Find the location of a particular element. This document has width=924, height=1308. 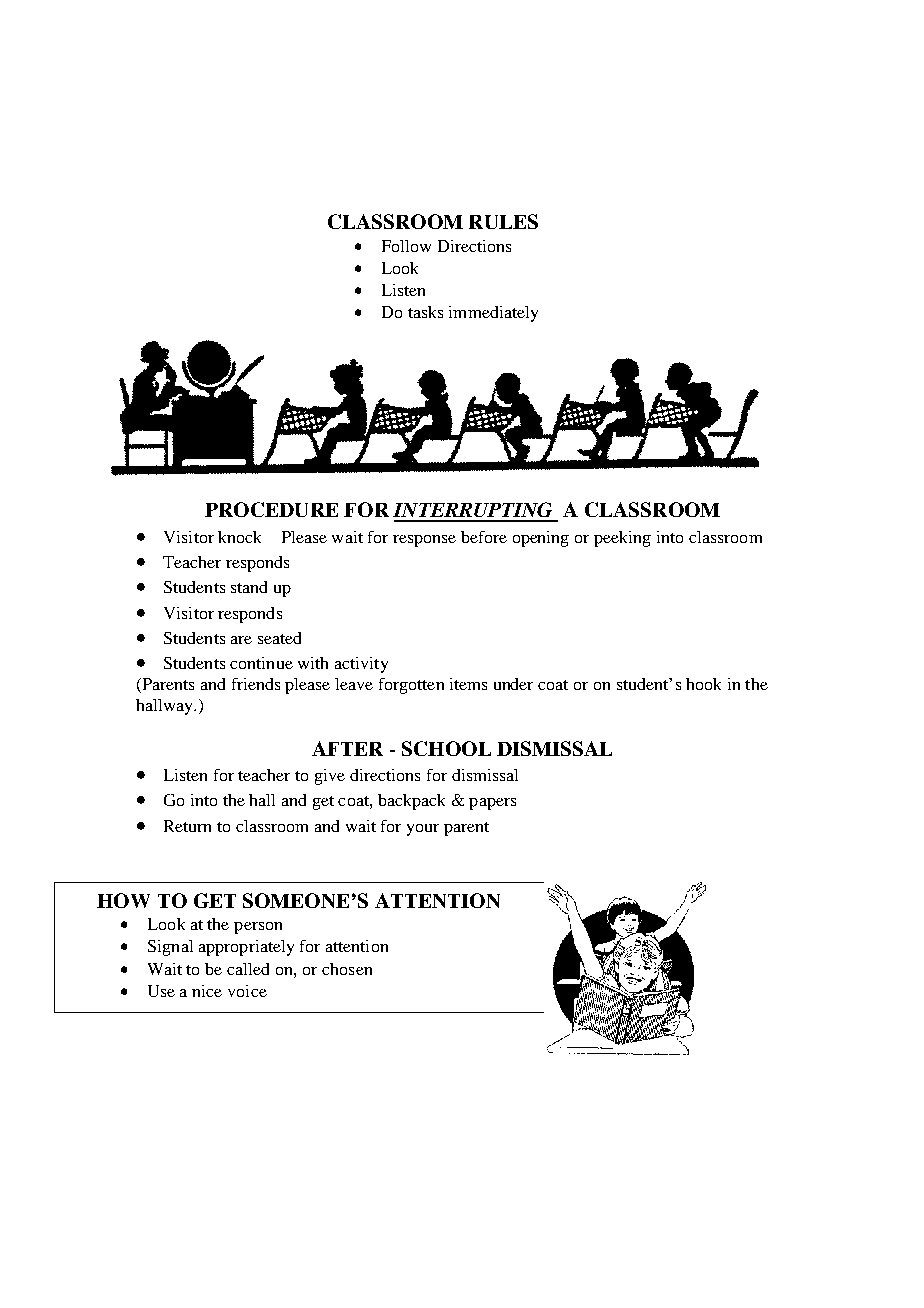

papers is located at coordinates (492, 804).
